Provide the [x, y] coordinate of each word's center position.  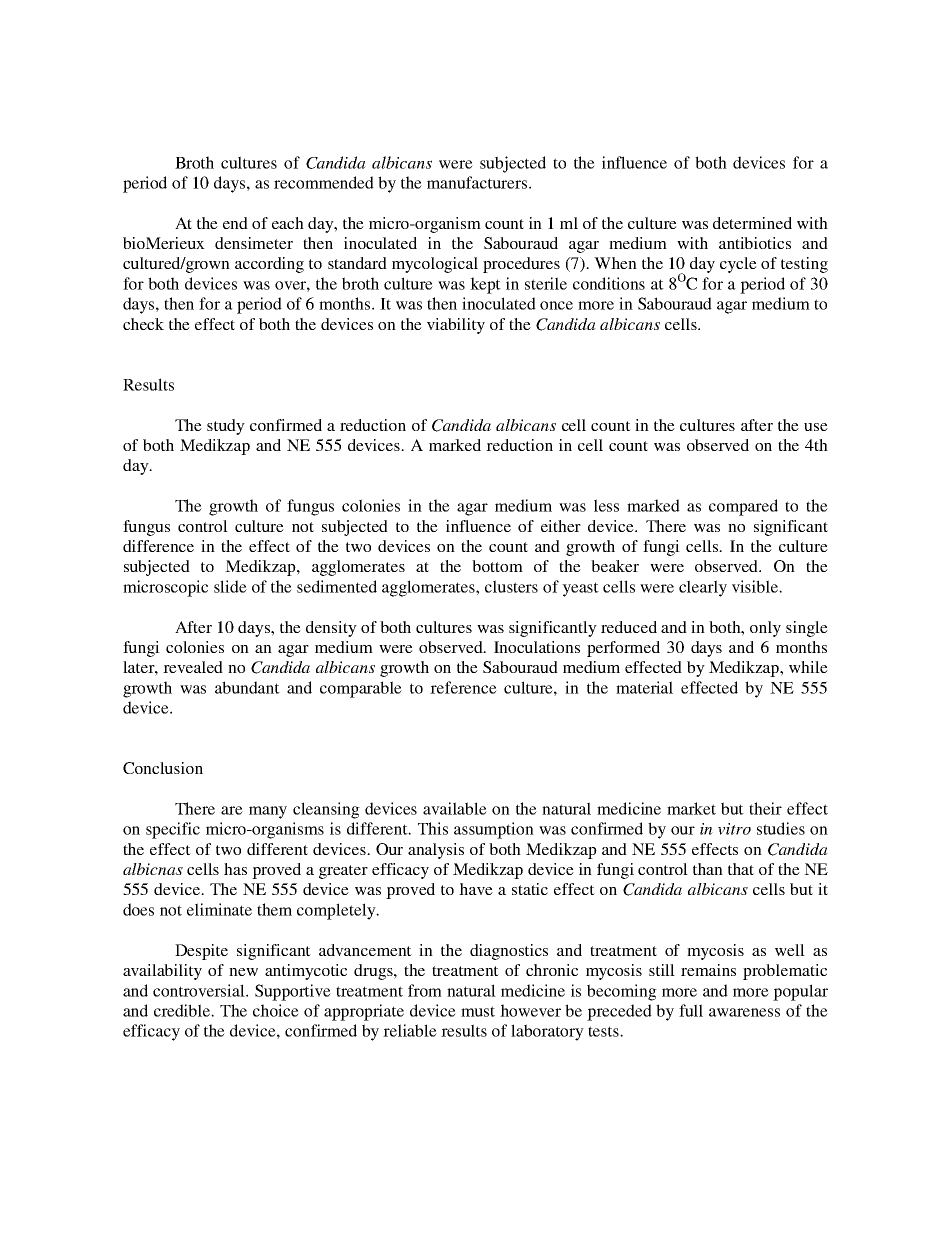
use [816, 427]
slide [230, 586]
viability [456, 326]
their [765, 808]
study [226, 427]
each [288, 223]
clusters [511, 586]
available [455, 808]
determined [752, 223]
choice [276, 1010]
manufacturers [478, 182]
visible [756, 586]
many [268, 812]
